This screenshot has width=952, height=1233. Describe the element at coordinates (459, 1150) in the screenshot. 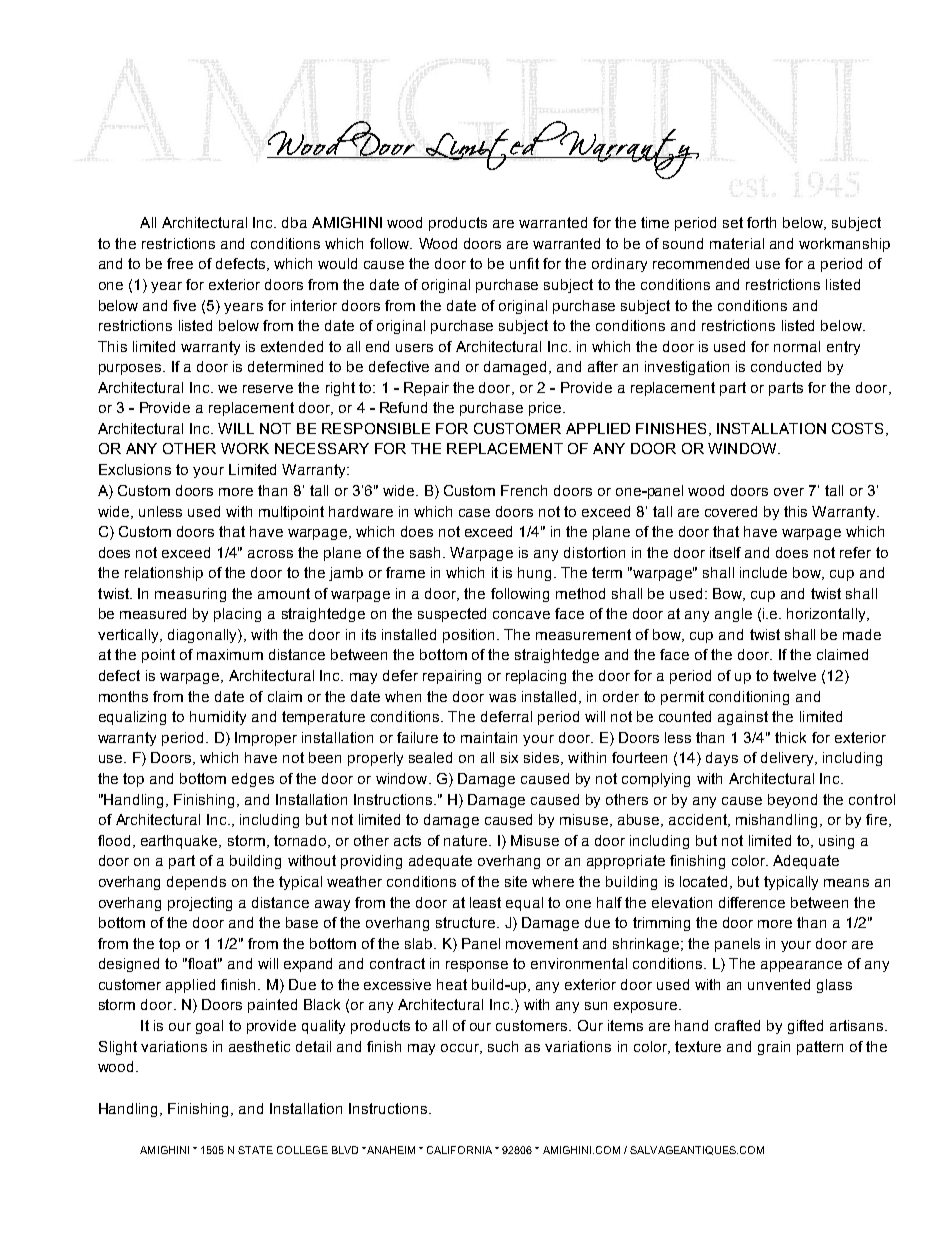

I see `CALIFORNIA` at that location.
